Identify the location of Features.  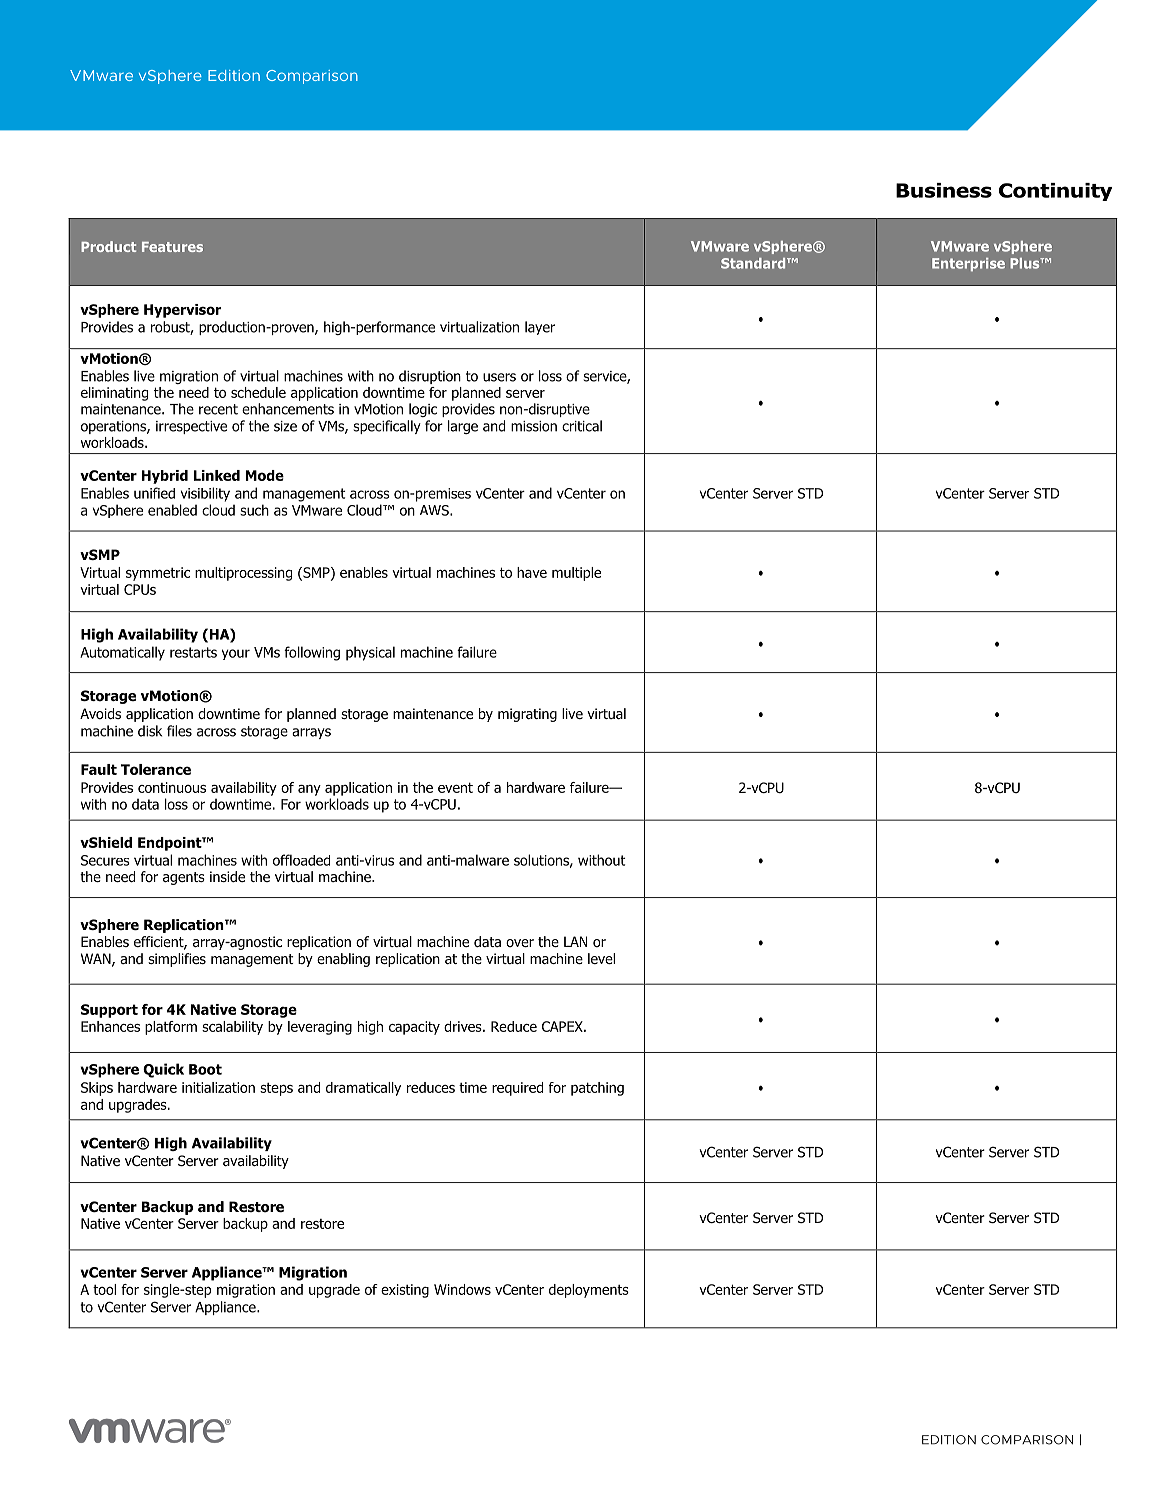
(172, 247).
